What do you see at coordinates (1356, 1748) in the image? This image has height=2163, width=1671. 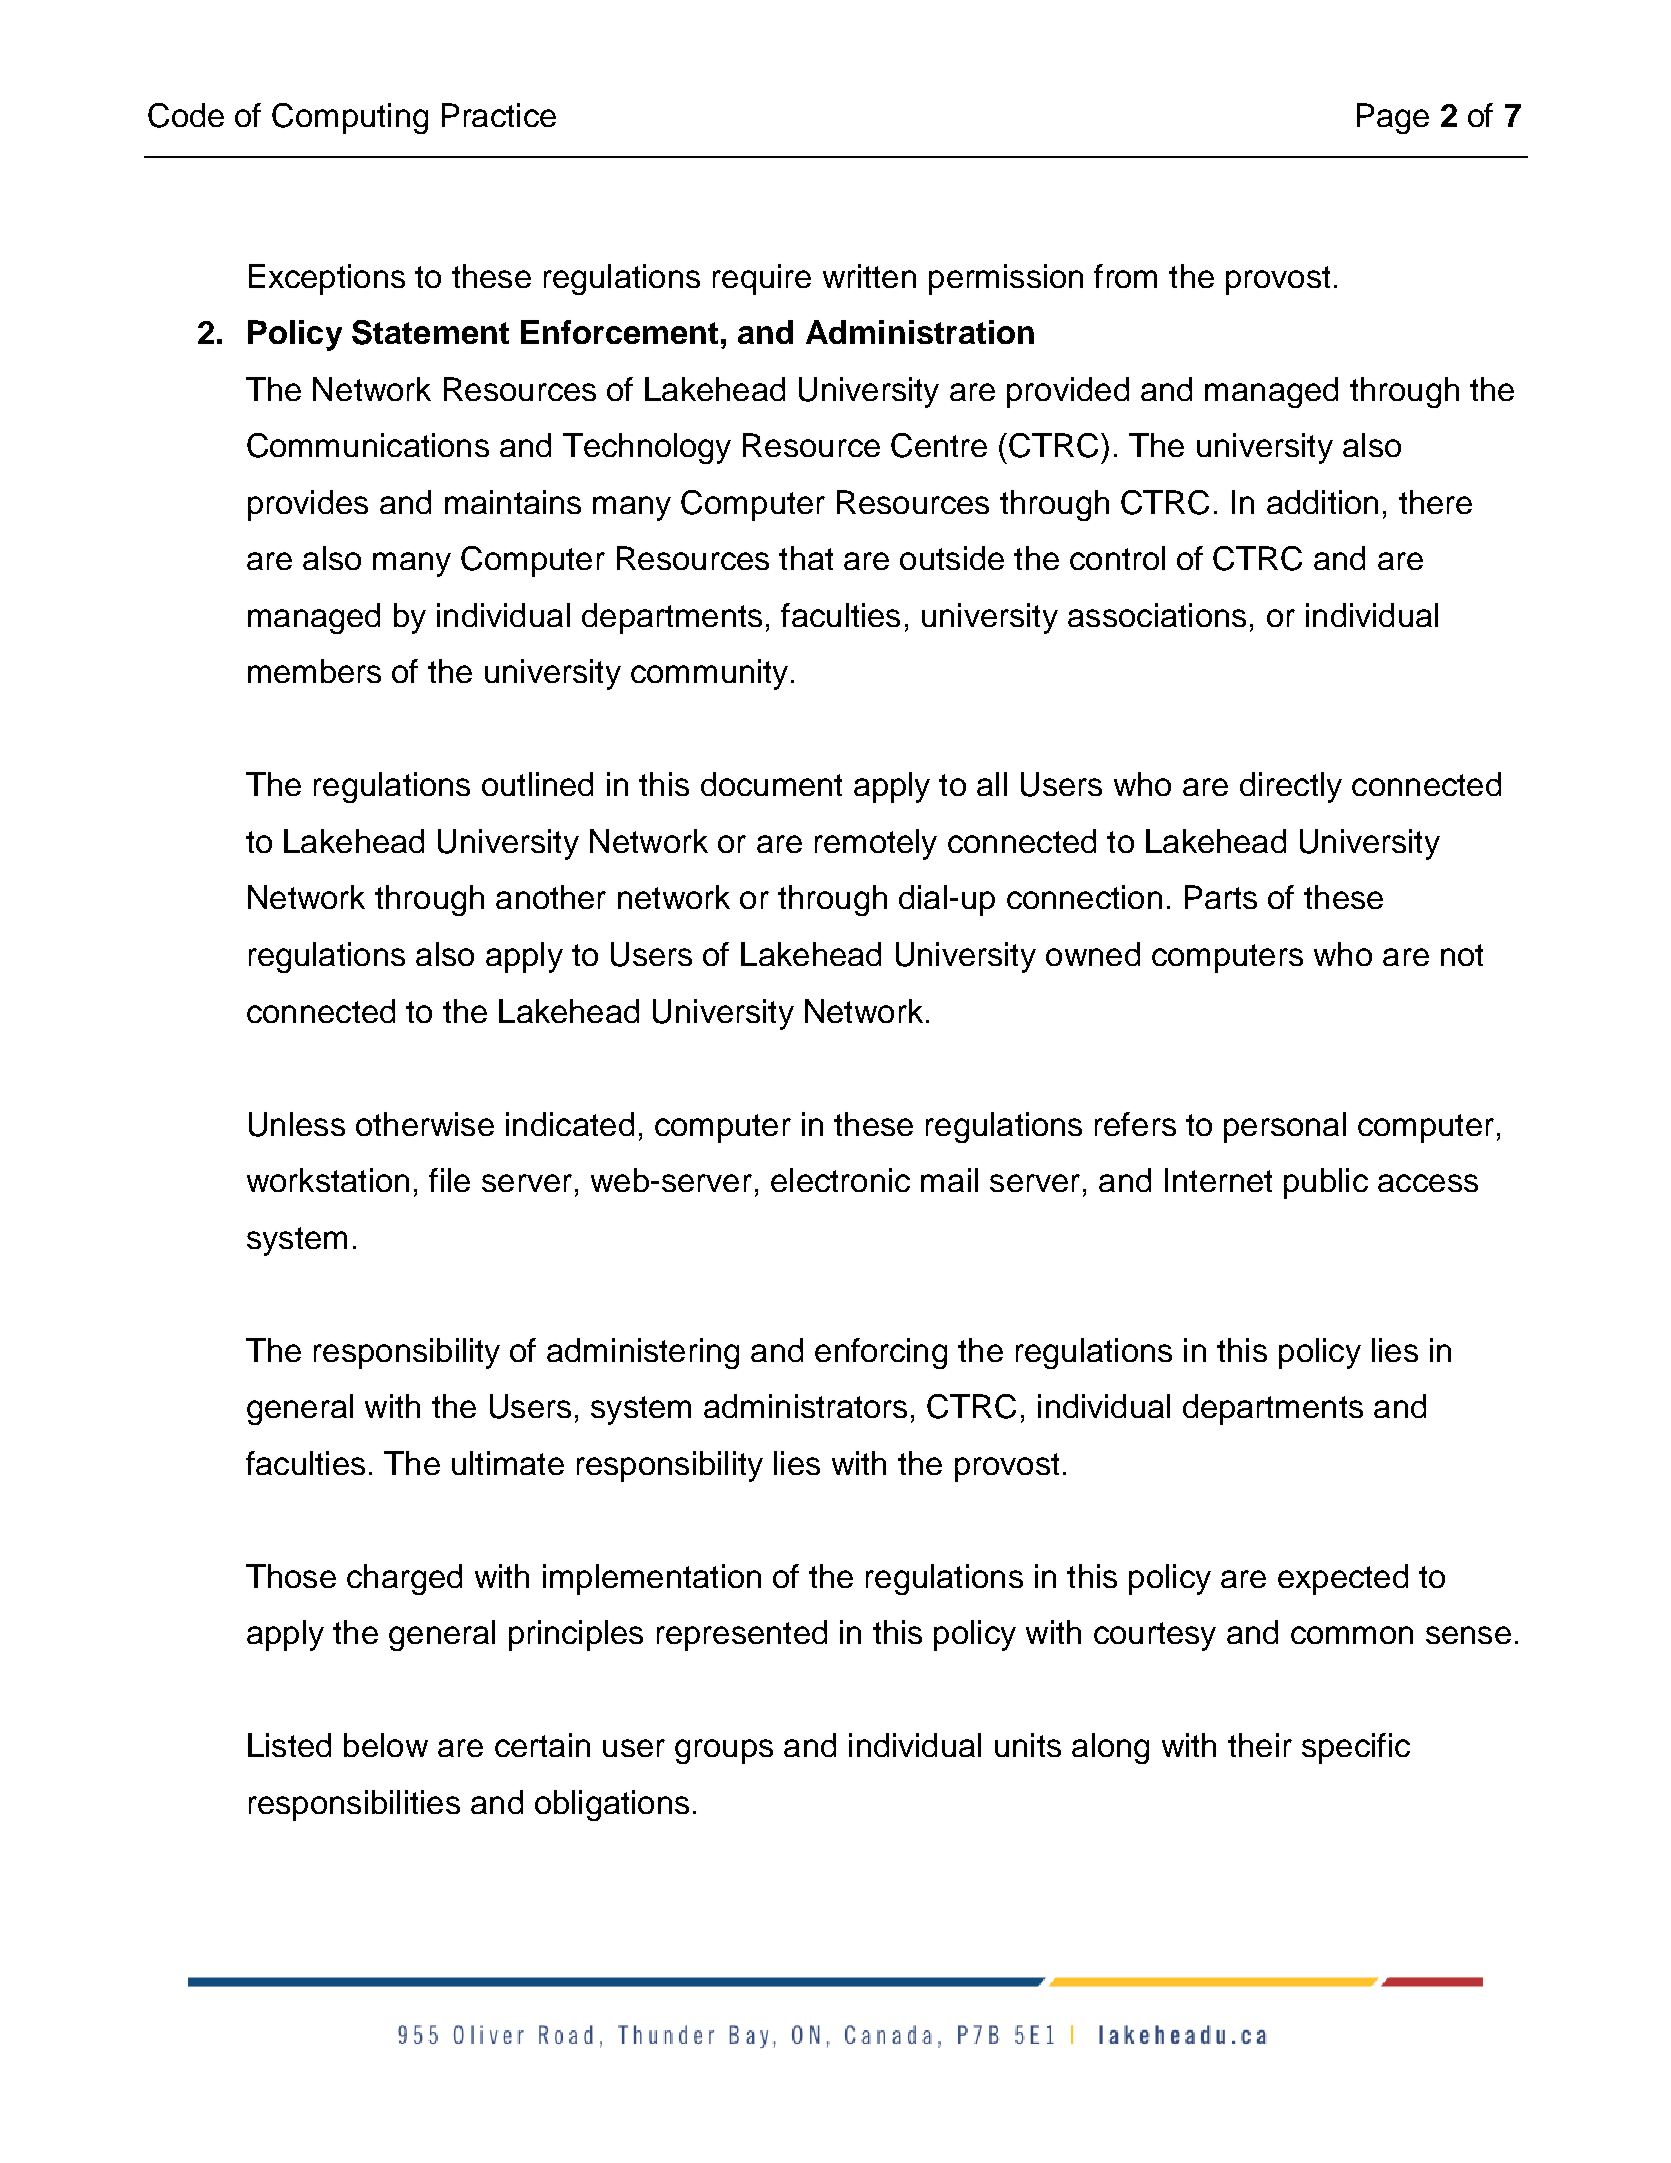 I see `specific` at bounding box center [1356, 1748].
